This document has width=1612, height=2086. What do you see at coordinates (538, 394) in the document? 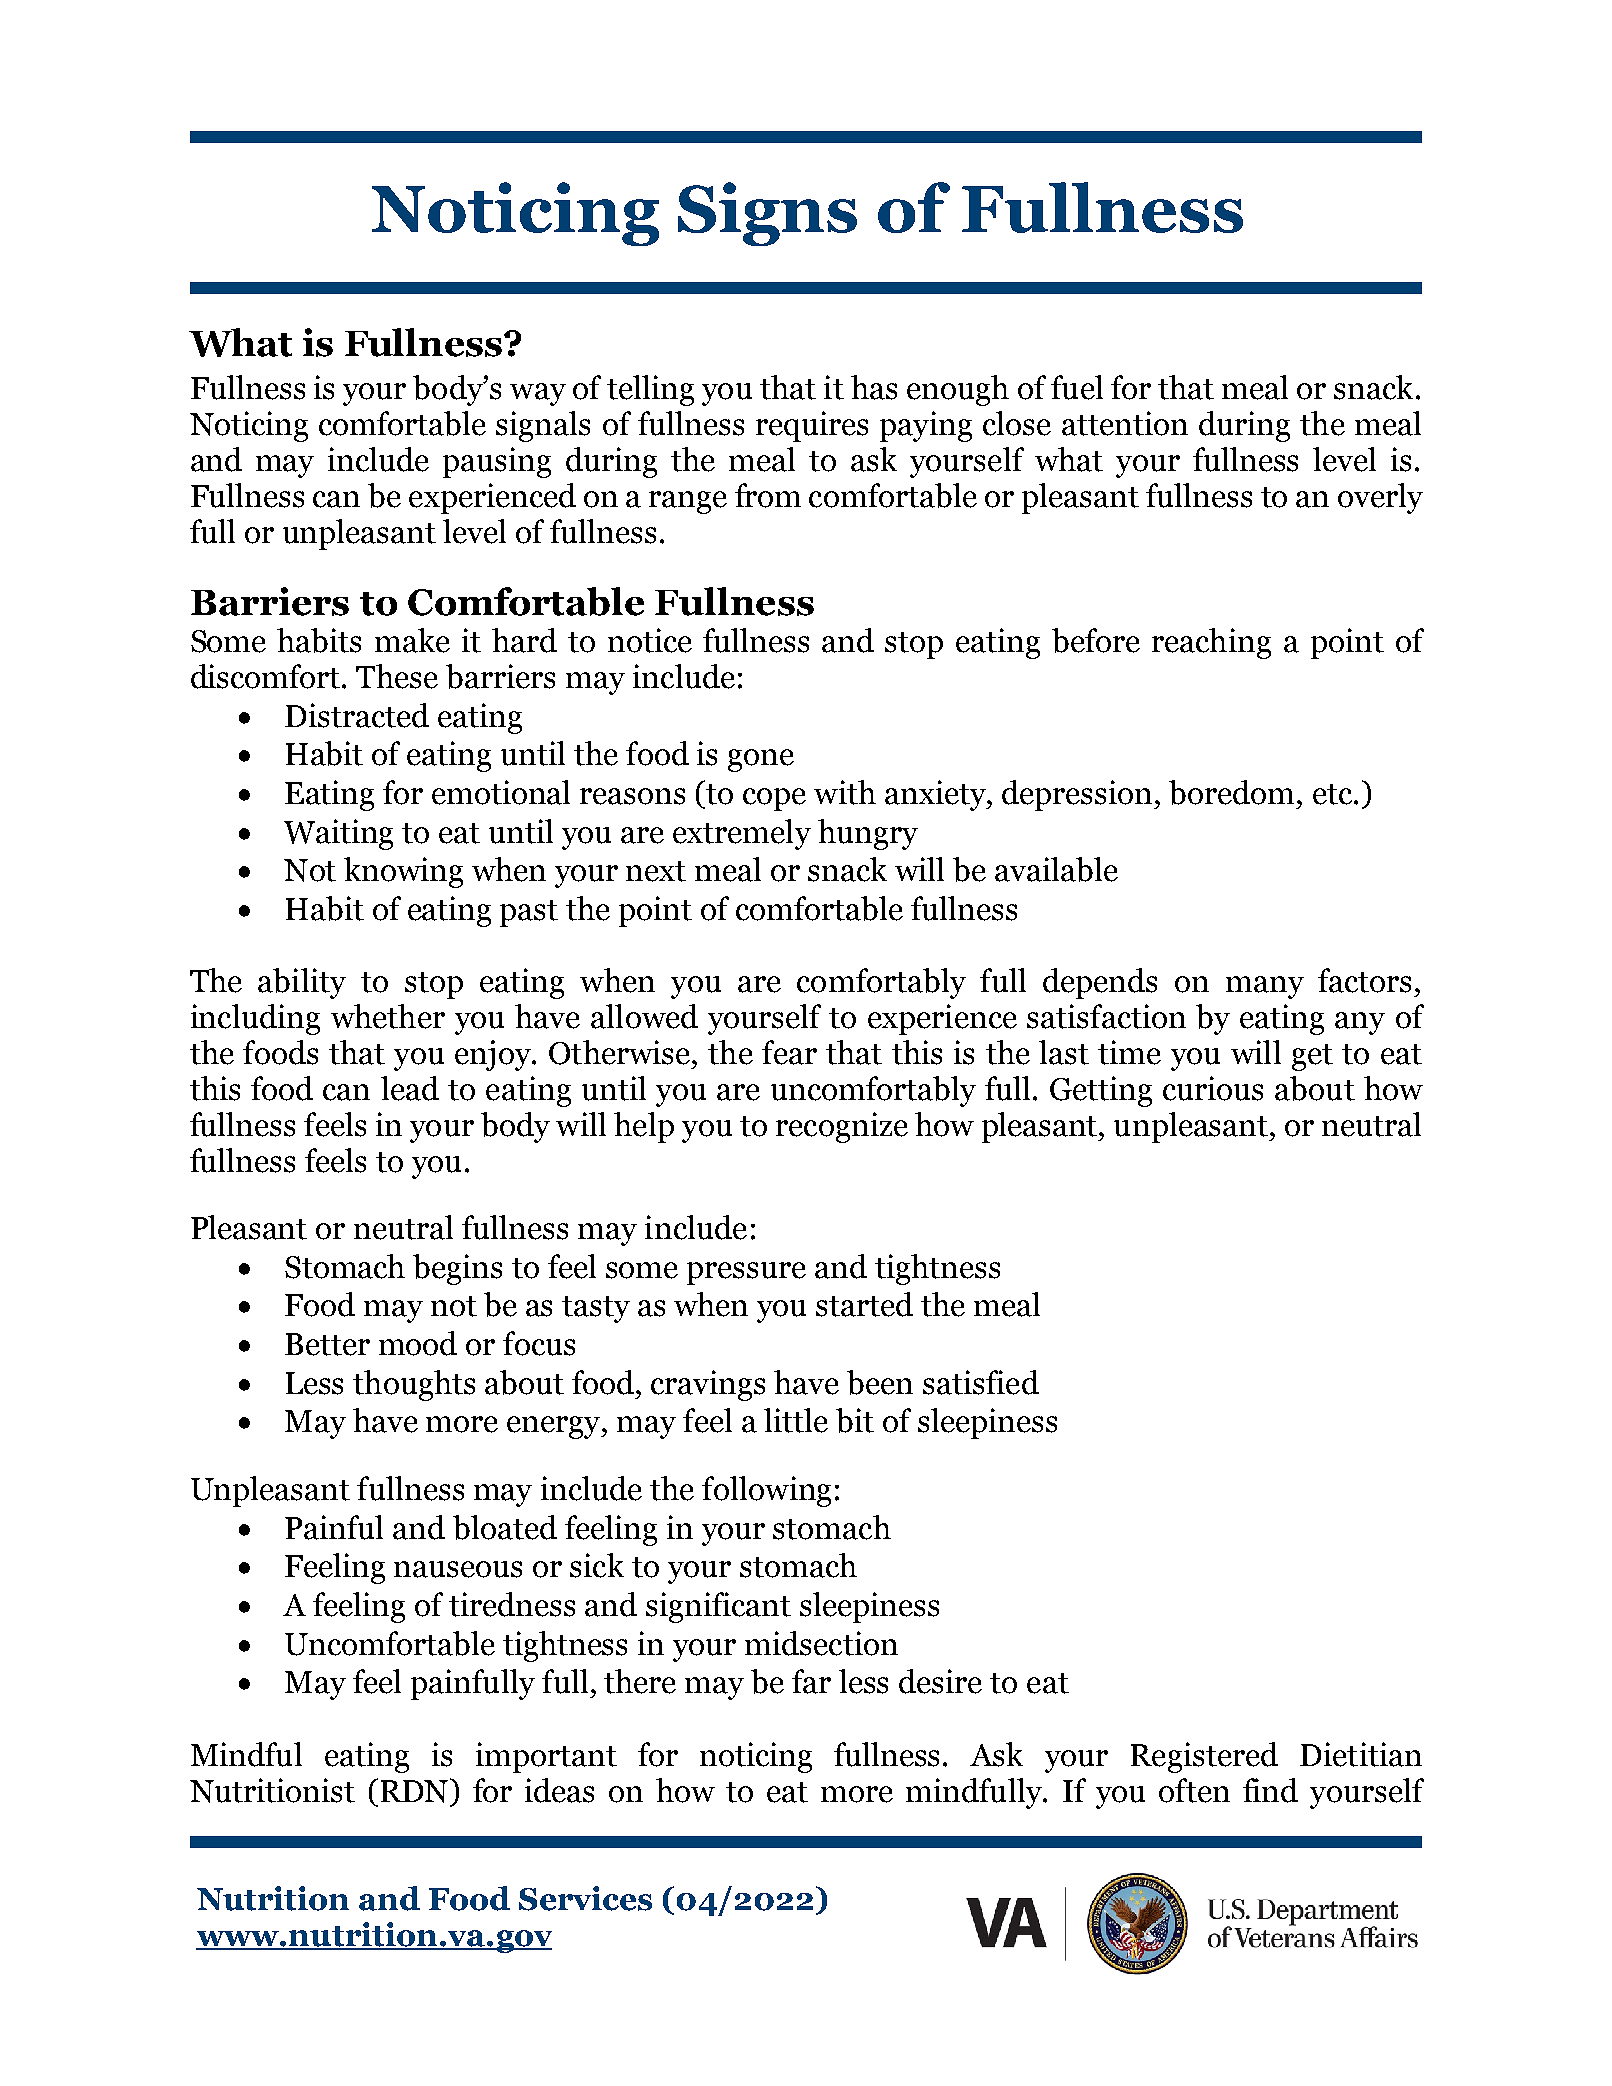
I see `way` at bounding box center [538, 394].
